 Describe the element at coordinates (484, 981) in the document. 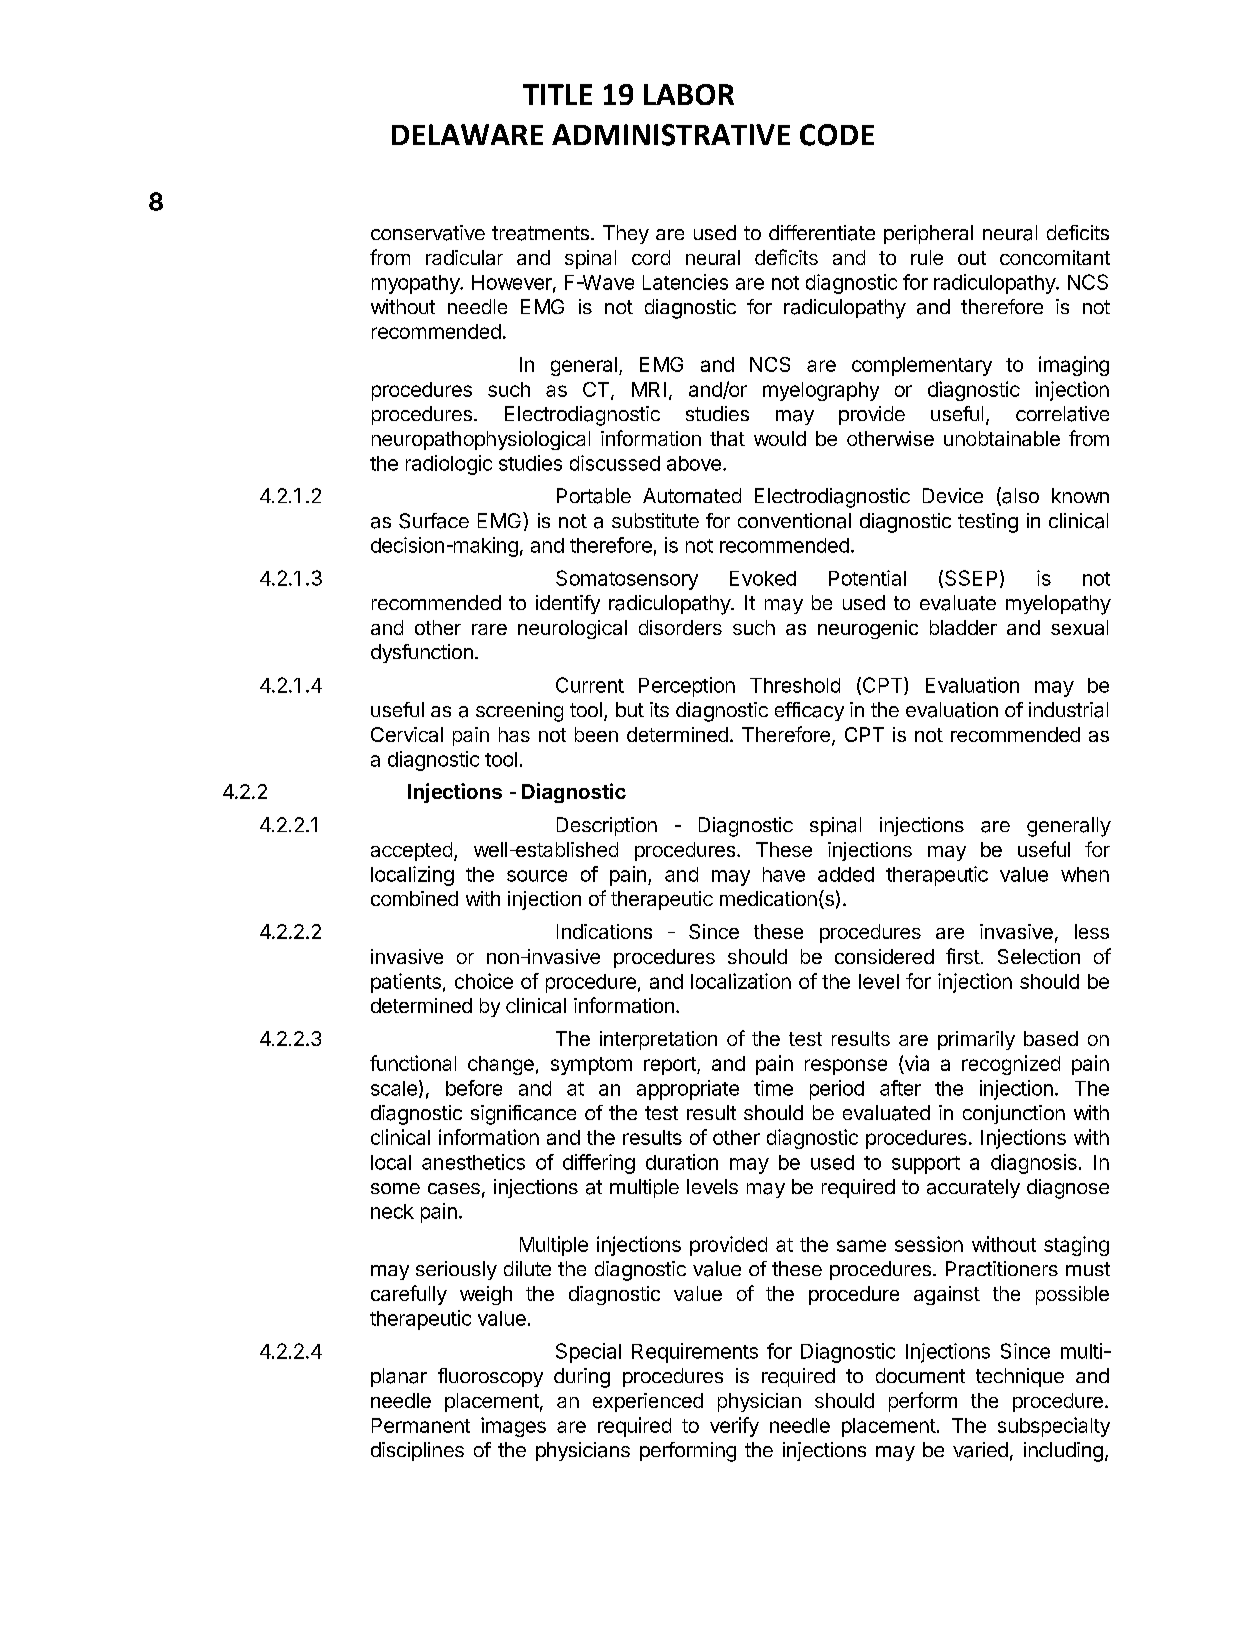

I see `choice` at that location.
